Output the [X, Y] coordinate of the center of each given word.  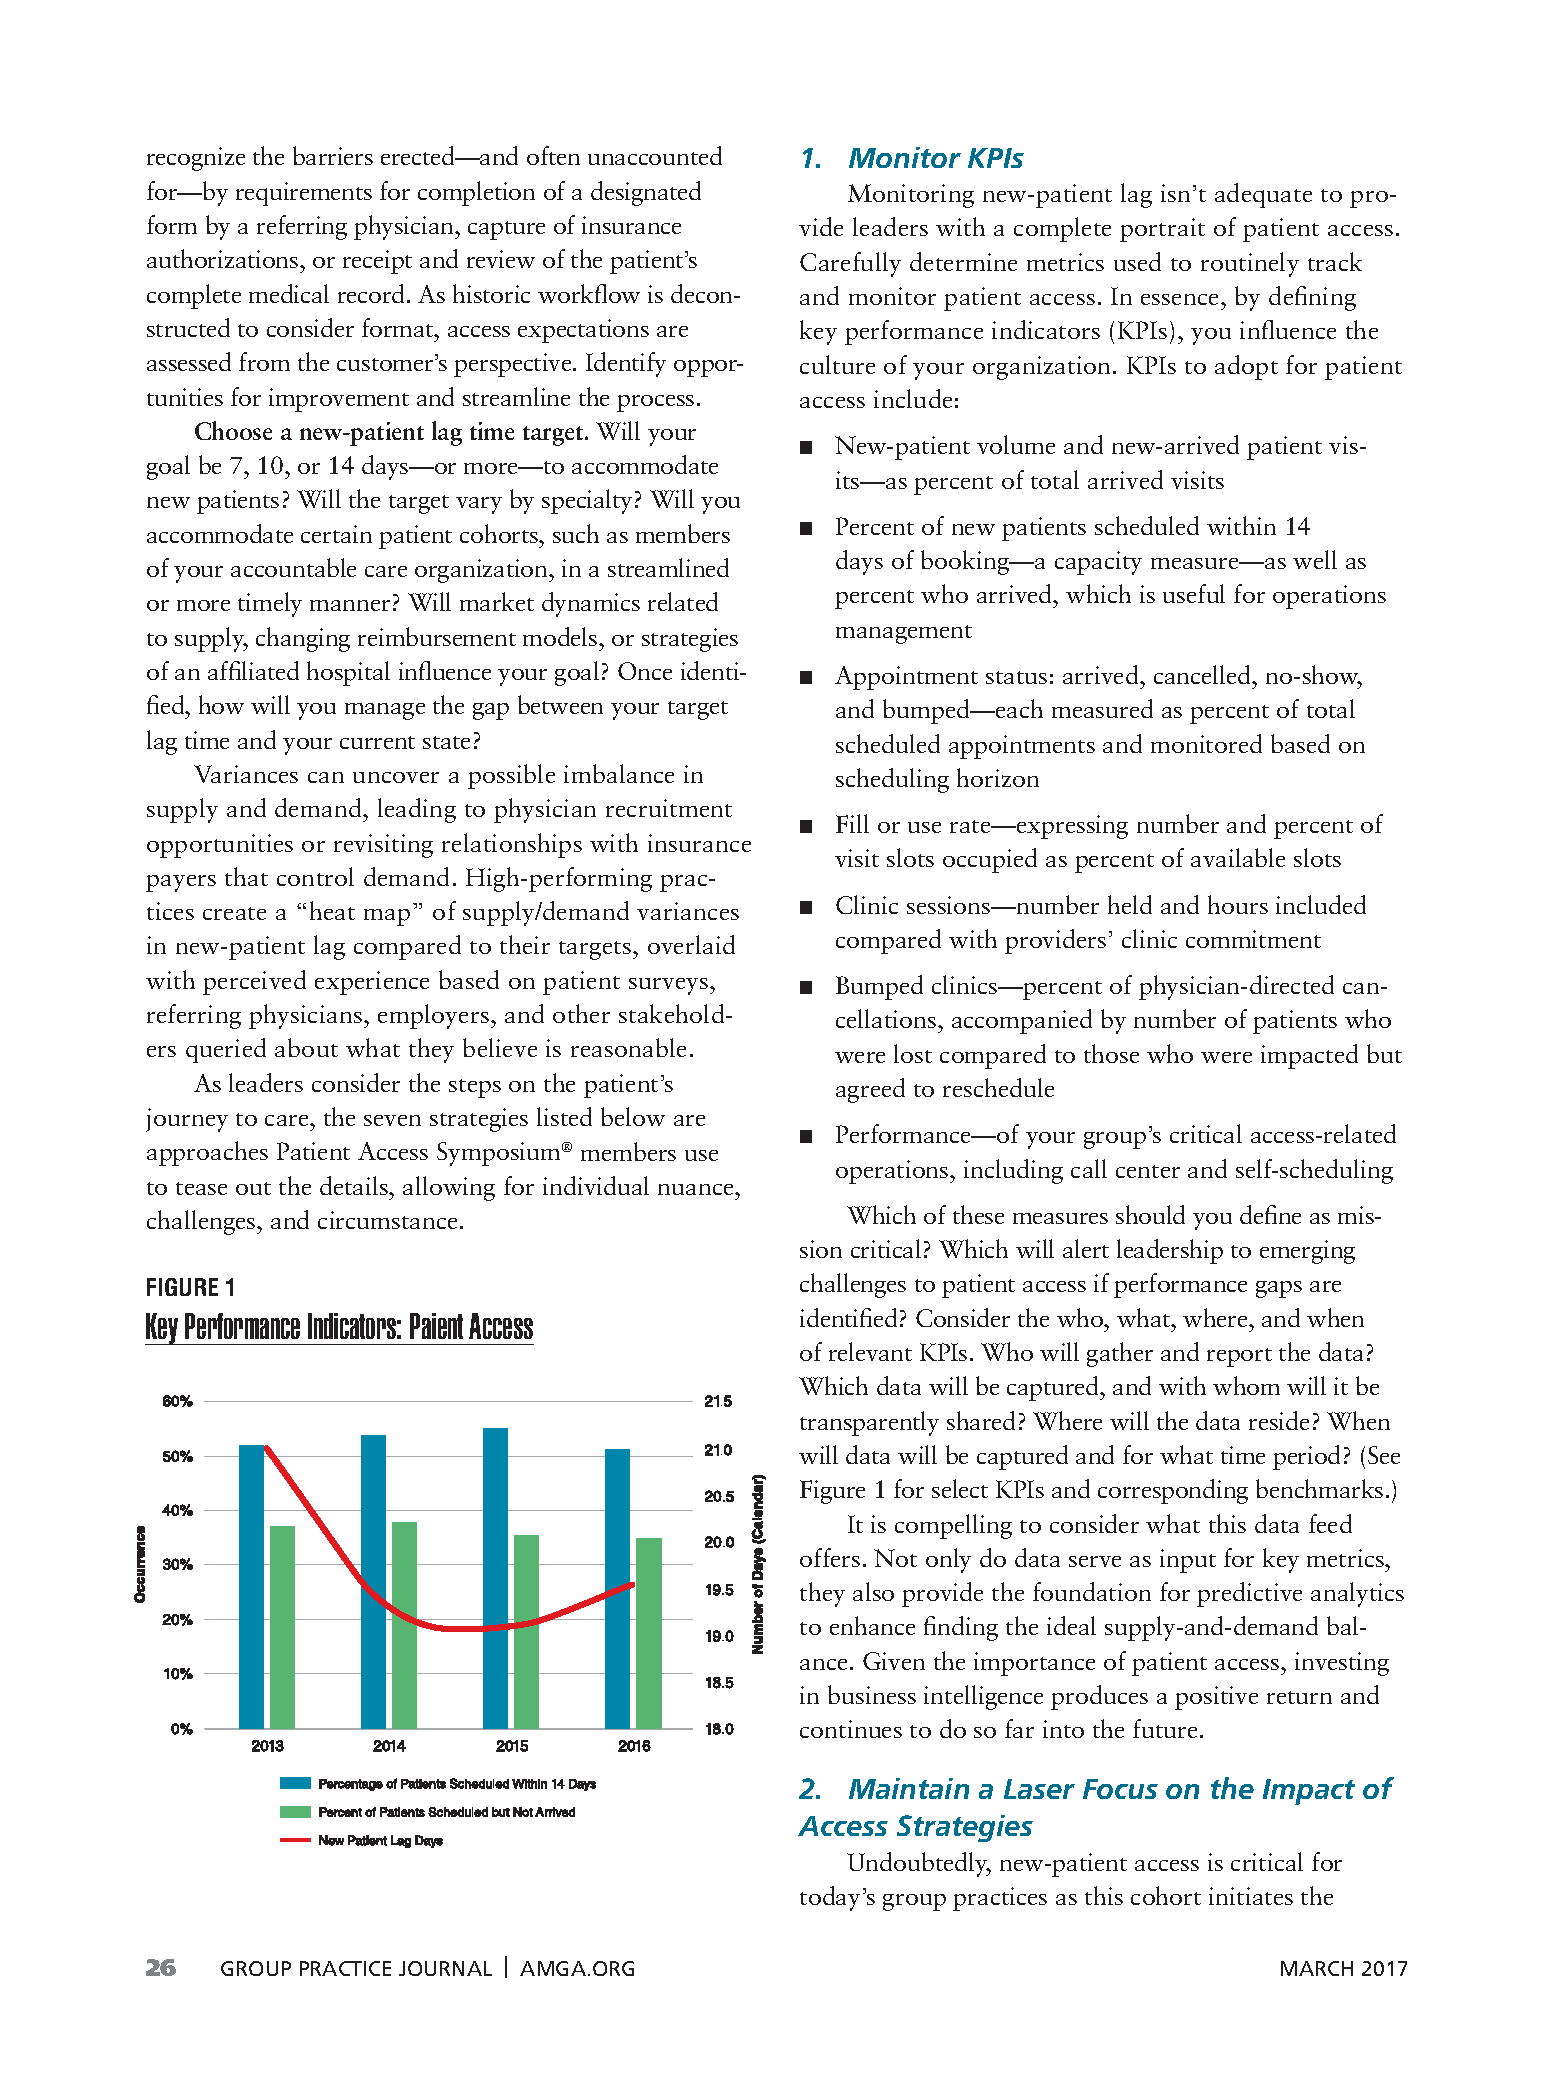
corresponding [1173, 1491]
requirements [304, 194]
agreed [870, 1090]
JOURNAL [445, 1968]
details [355, 1185]
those [1111, 1053]
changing [303, 639]
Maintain [909, 1788]
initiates [1251, 1896]
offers [830, 1557]
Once [645, 671]
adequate [1263, 195]
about [306, 1047]
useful [1194, 593]
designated [646, 193]
